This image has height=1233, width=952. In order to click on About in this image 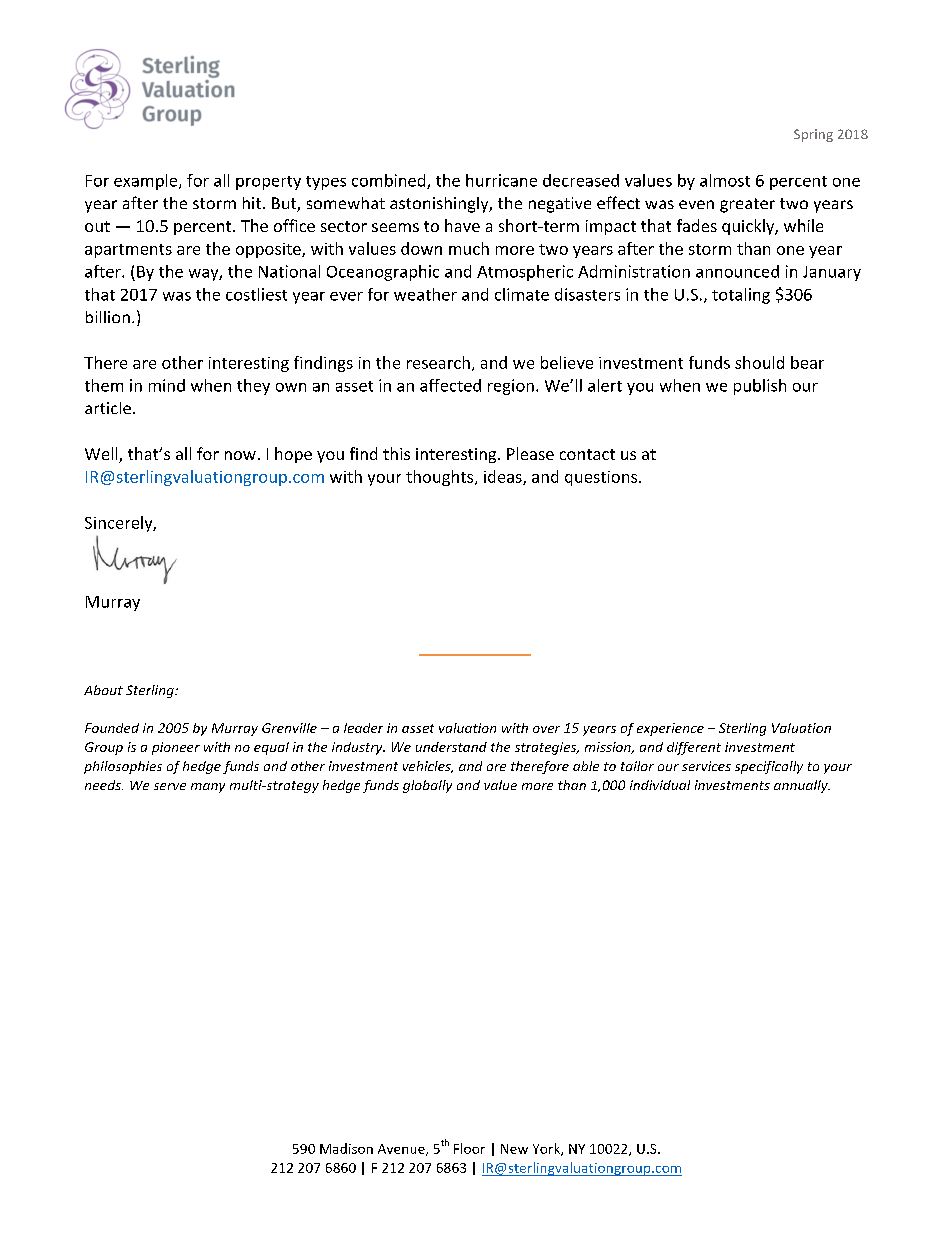, I will do `click(103, 690)`.
